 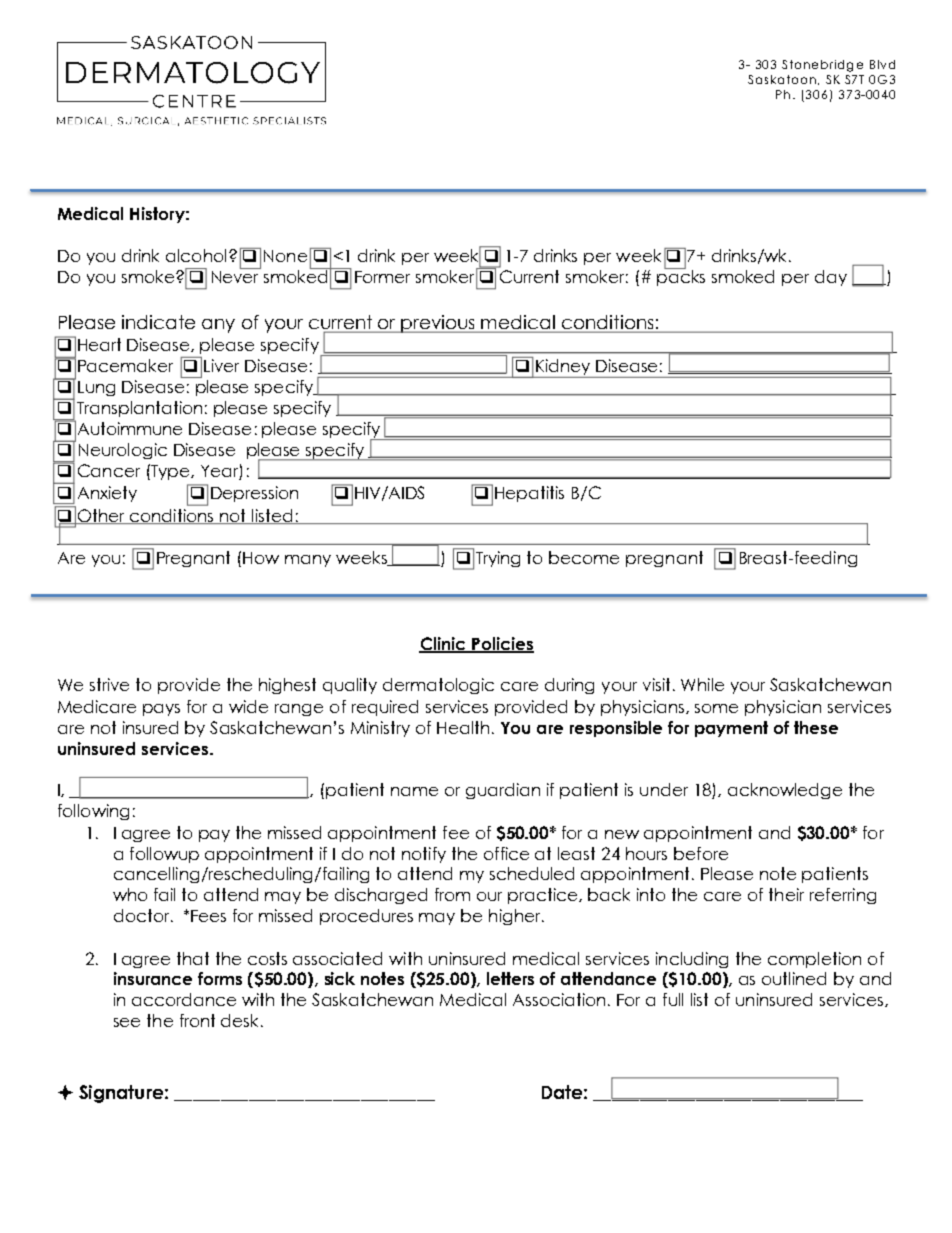 I want to click on front, so click(x=197, y=1020).
